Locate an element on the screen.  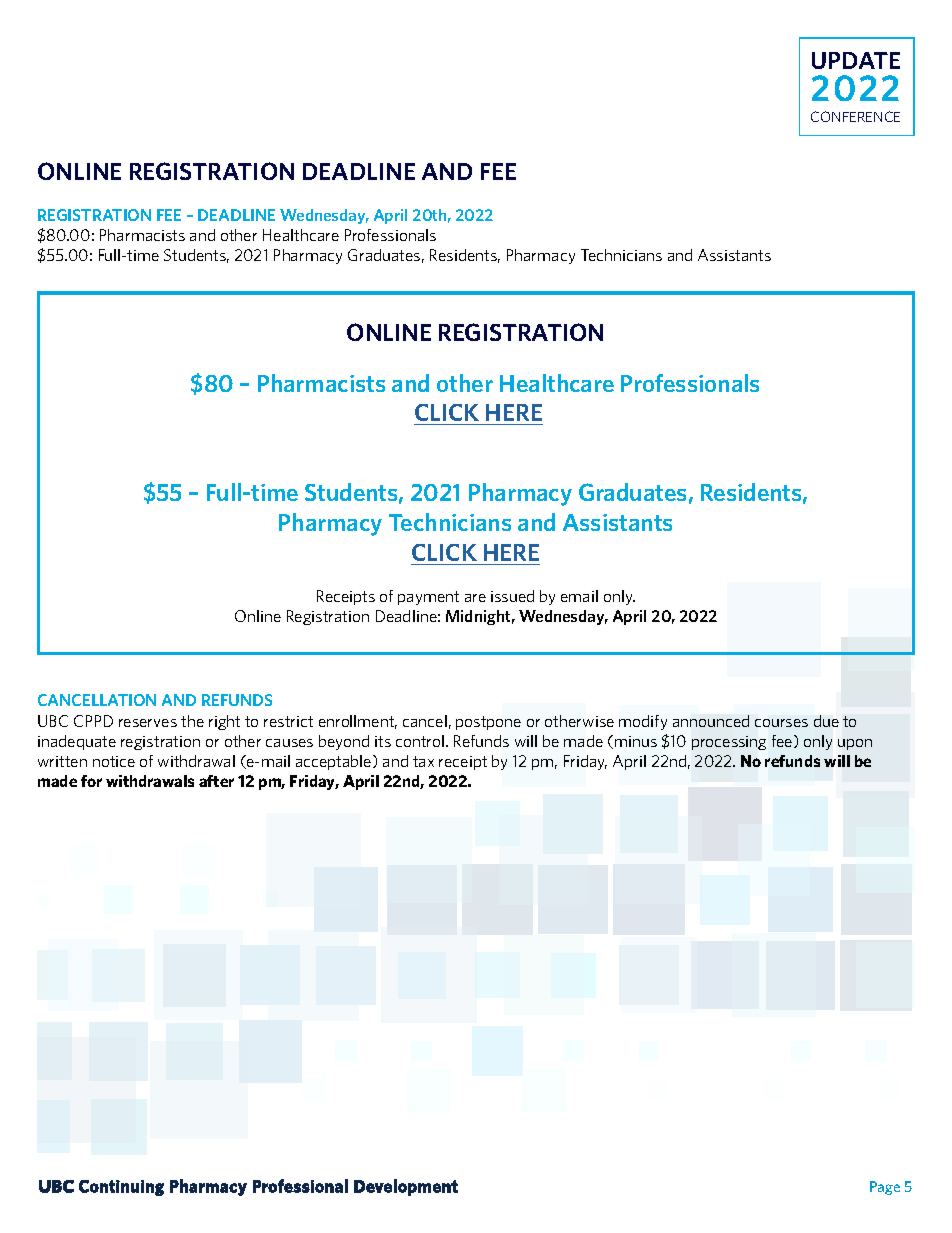
CONFERENCE is located at coordinates (855, 116).
